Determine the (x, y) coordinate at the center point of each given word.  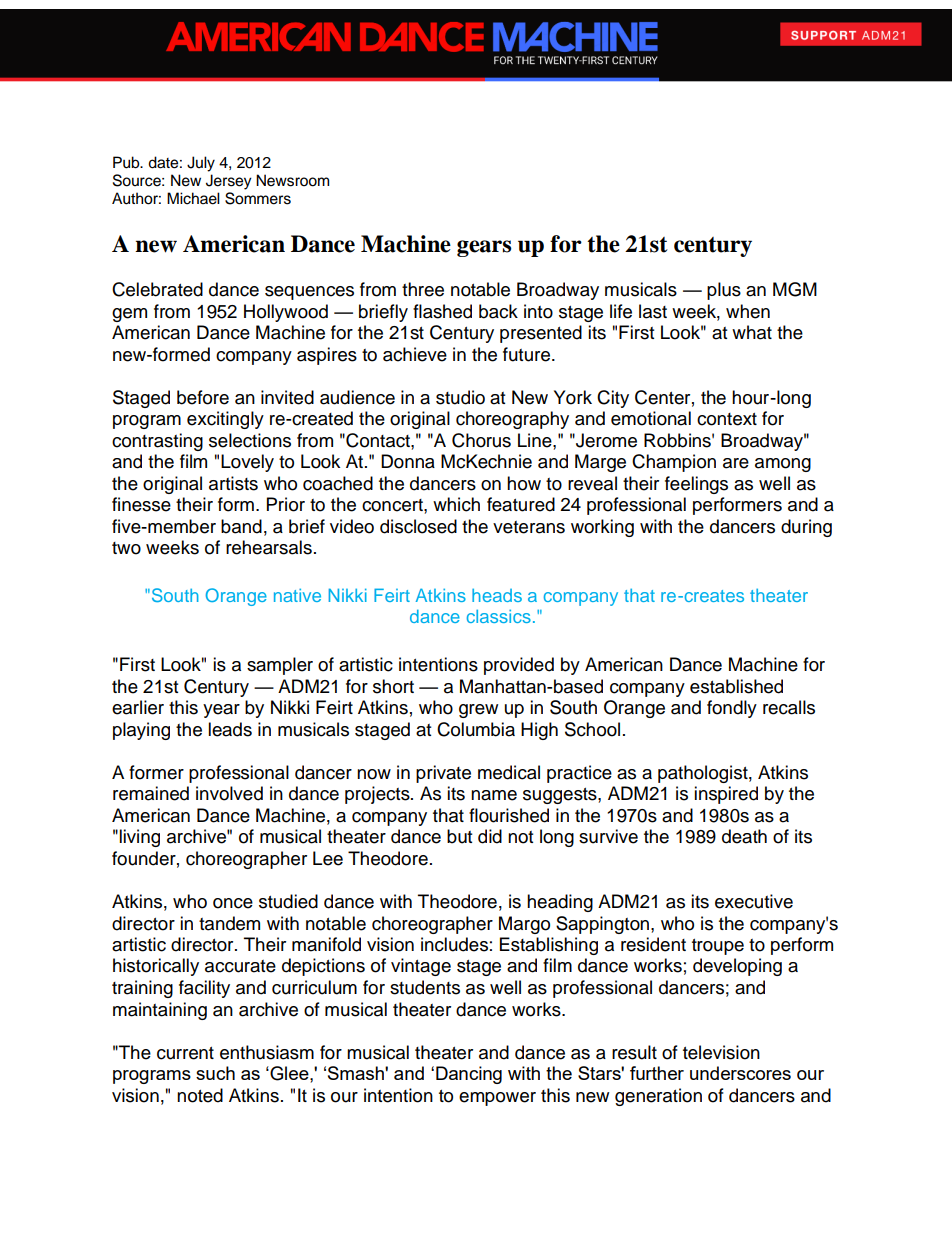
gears (484, 248)
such (215, 1073)
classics (499, 616)
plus (724, 291)
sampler (280, 666)
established (736, 686)
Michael (193, 198)
